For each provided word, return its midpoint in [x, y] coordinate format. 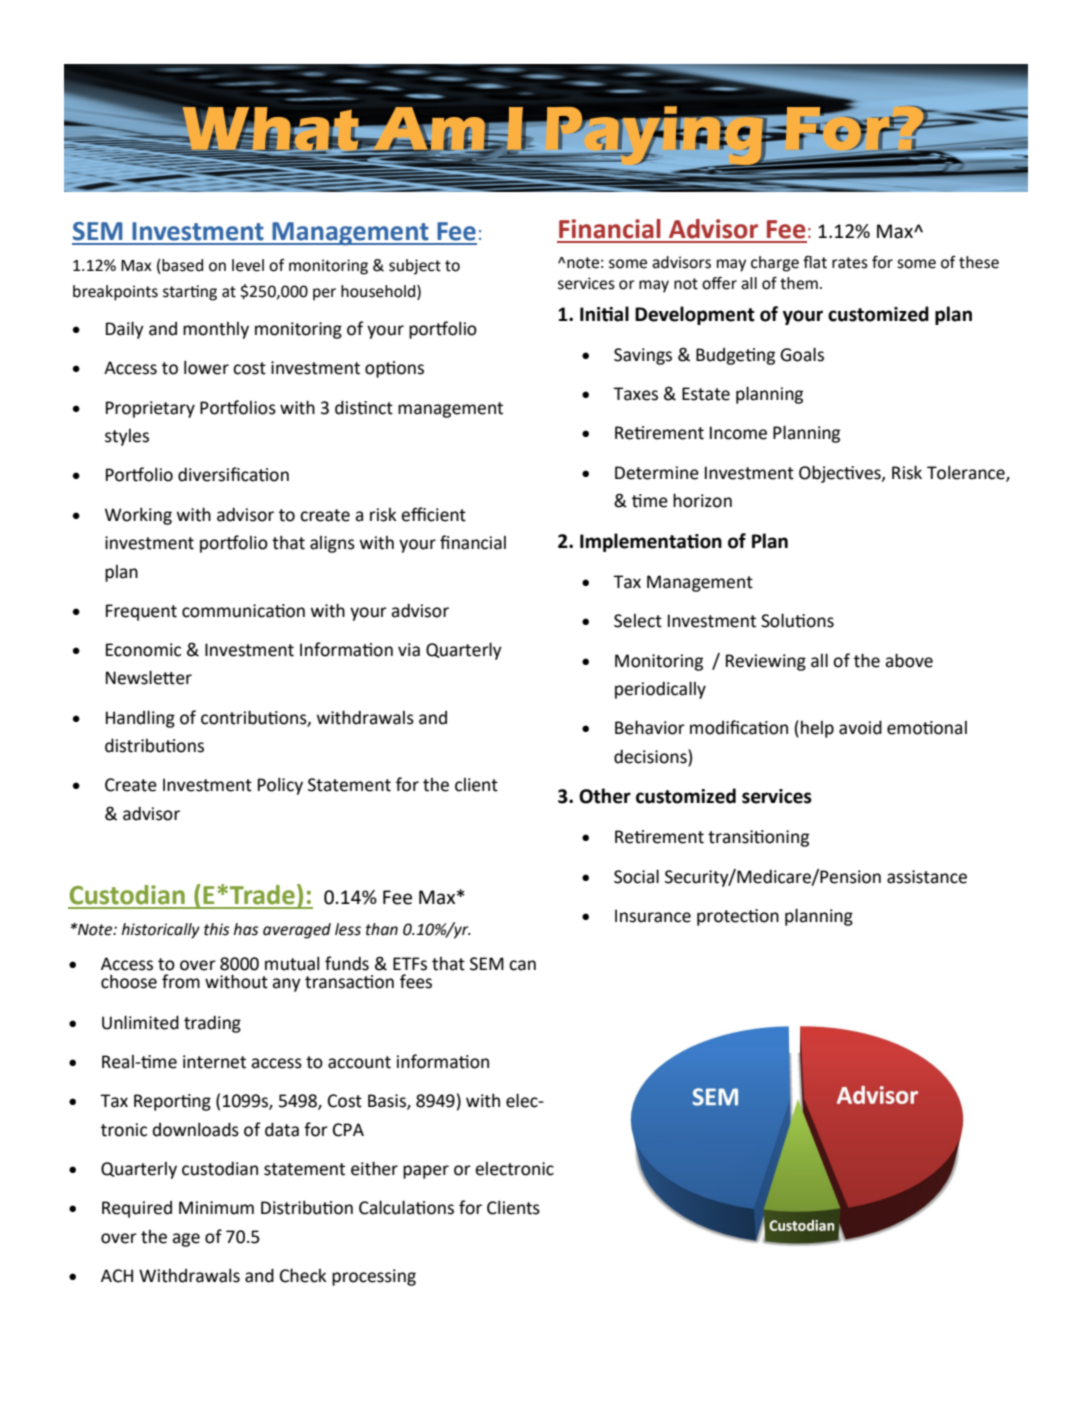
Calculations [406, 1207]
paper [426, 1172]
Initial [604, 314]
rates [850, 263]
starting [190, 293]
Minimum [216, 1208]
